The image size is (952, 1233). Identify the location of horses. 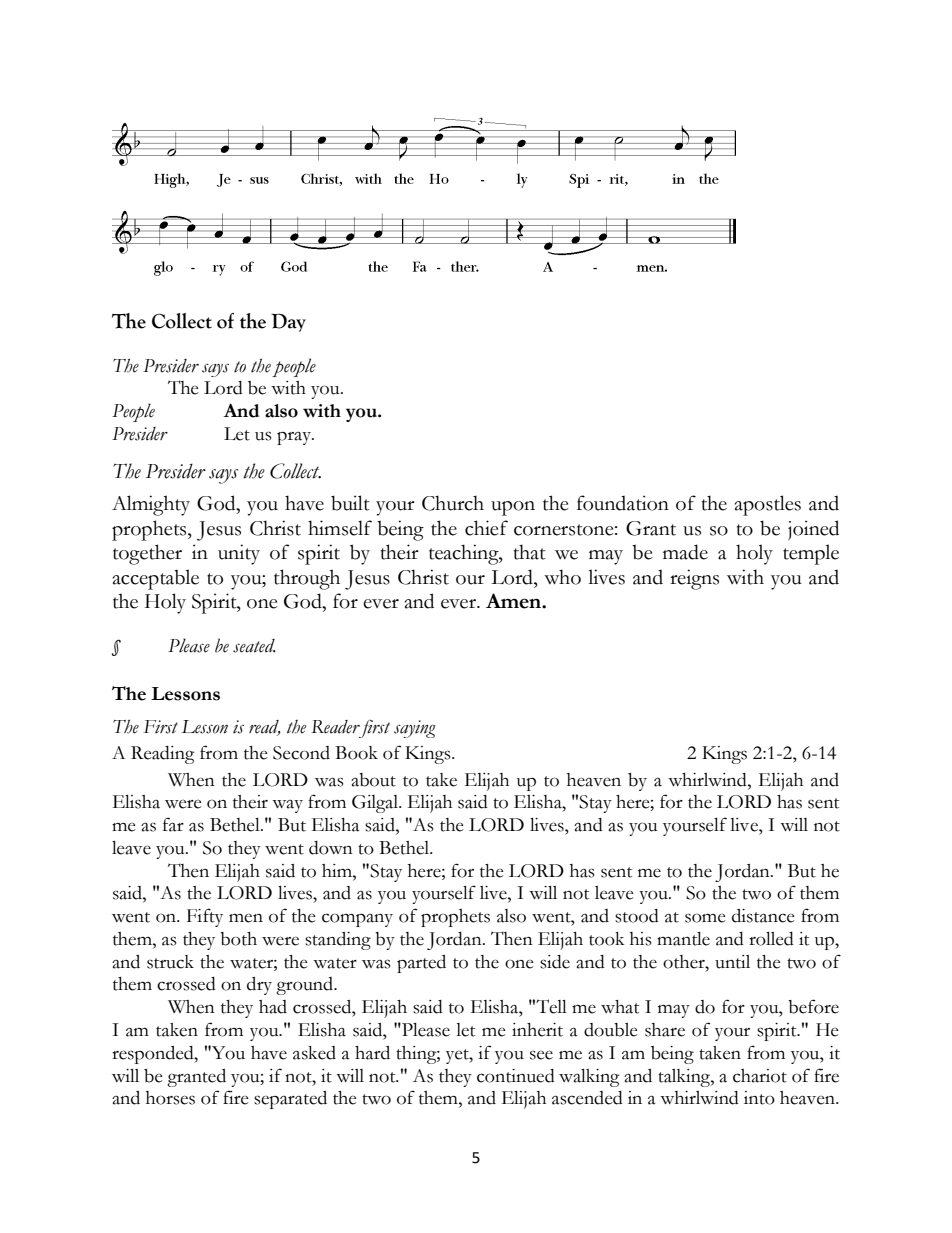
(170, 1098).
